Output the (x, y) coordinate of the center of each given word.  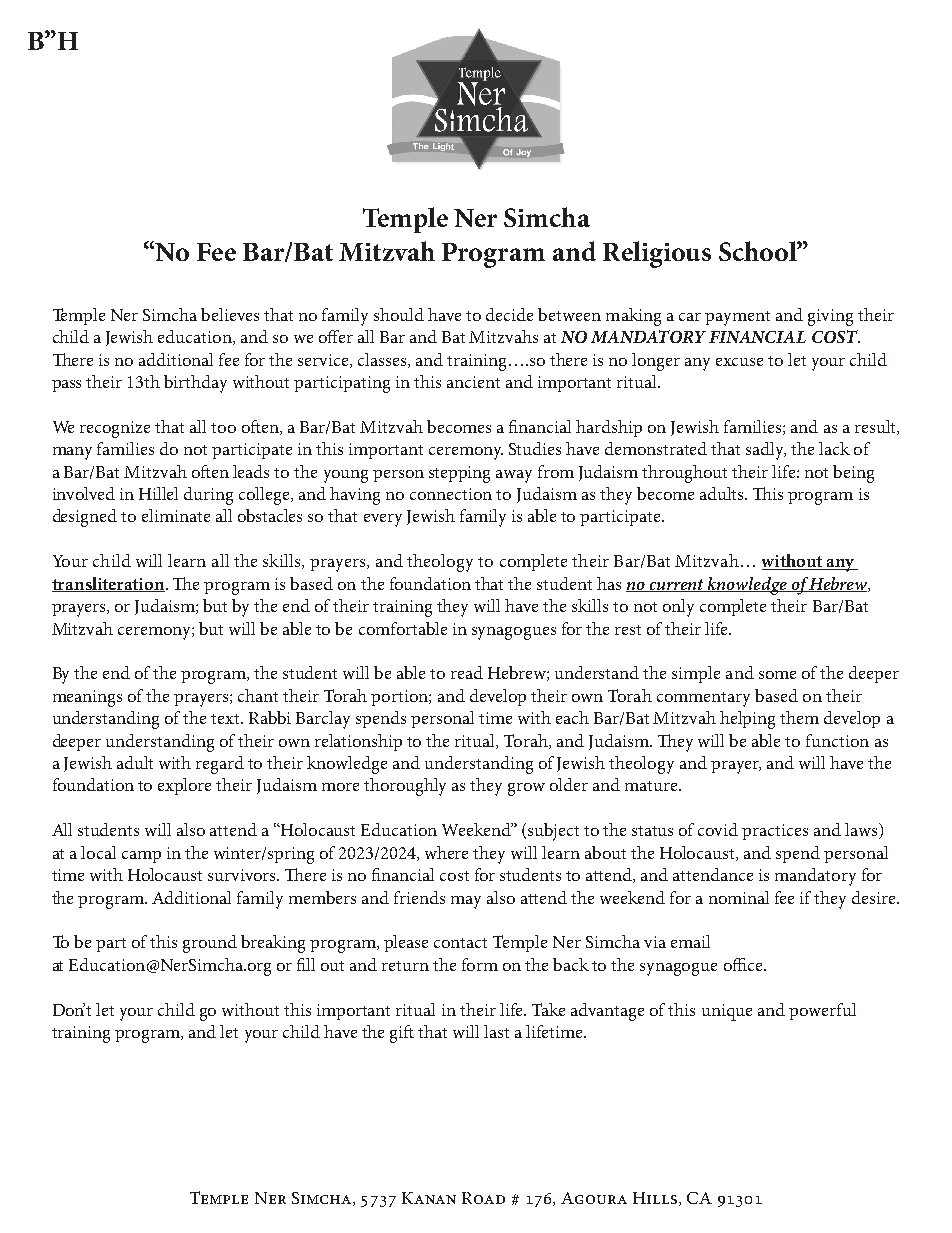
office (744, 964)
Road (483, 1198)
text (226, 719)
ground (210, 944)
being (853, 474)
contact (460, 943)
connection (451, 494)
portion (400, 698)
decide (509, 314)
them (799, 717)
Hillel (158, 493)
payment (737, 318)
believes (230, 314)
